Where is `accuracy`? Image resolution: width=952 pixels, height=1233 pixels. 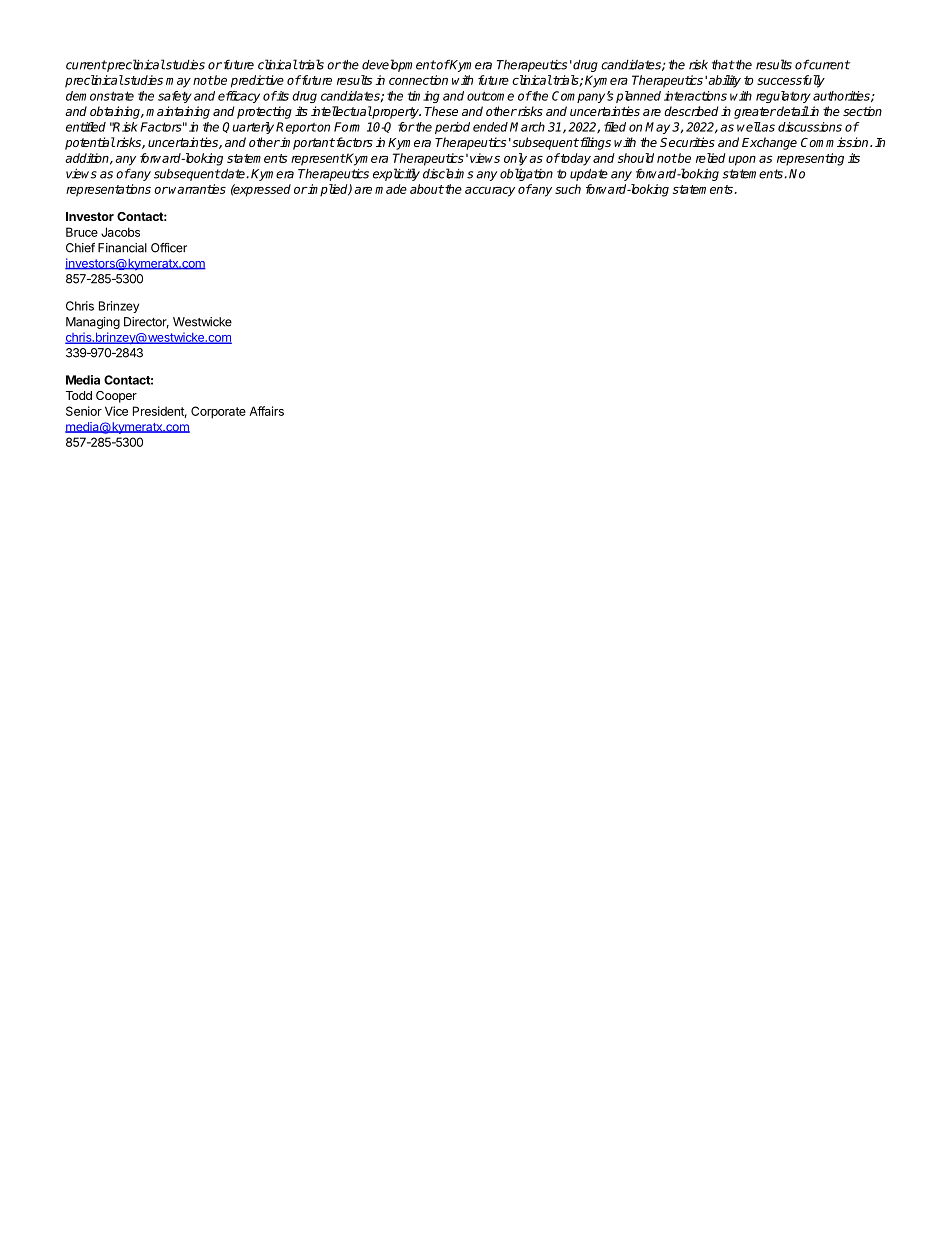 accuracy is located at coordinates (490, 192).
